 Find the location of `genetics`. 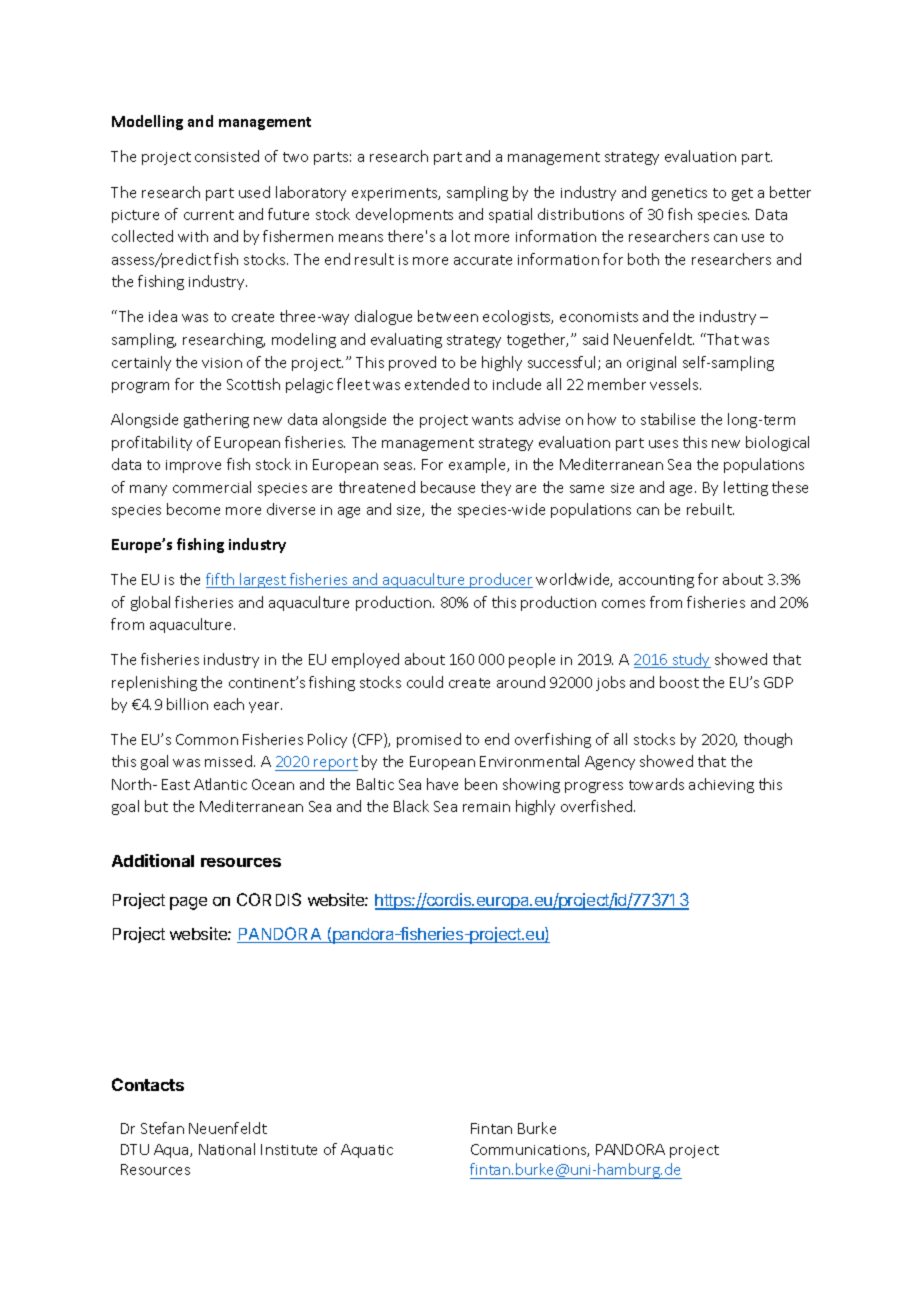

genetics is located at coordinates (679, 194).
